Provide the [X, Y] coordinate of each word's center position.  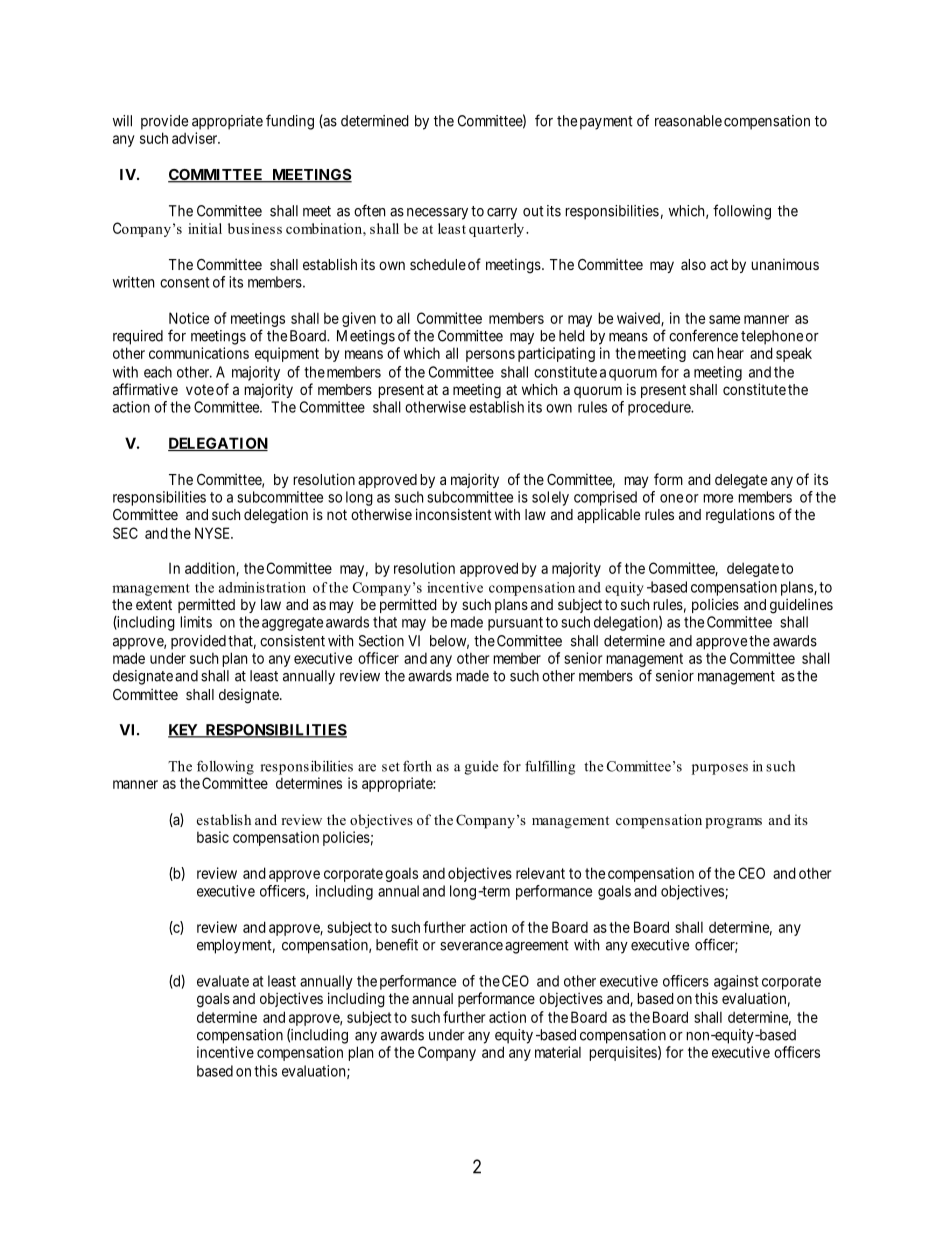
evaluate [223, 981]
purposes [720, 769]
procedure [660, 408]
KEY [184, 731]
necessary [437, 214]
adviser [196, 138]
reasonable [688, 121]
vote [200, 390]
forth [417, 766]
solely [550, 498]
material [558, 1052]
